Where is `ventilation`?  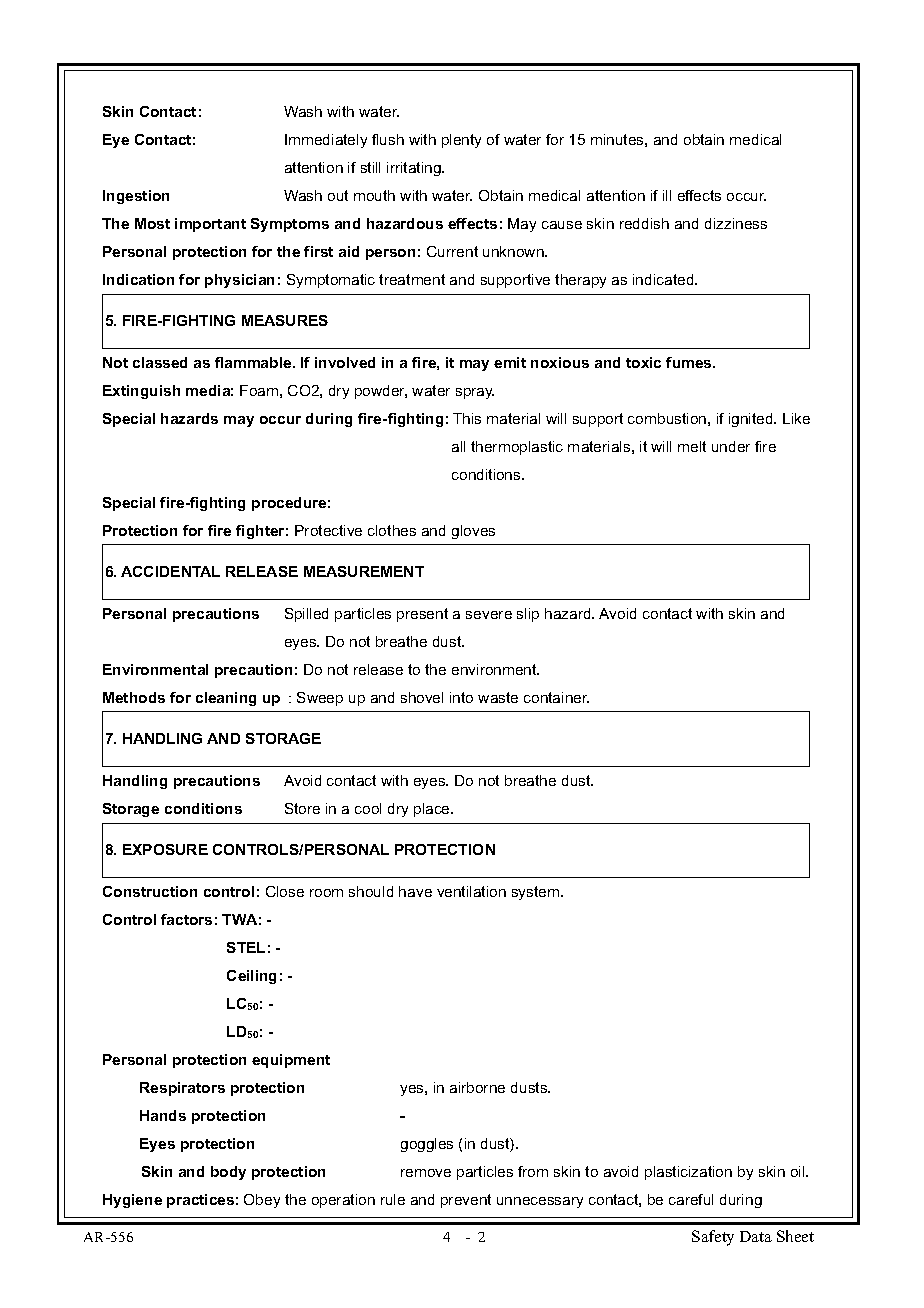
ventilation is located at coordinates (471, 891).
